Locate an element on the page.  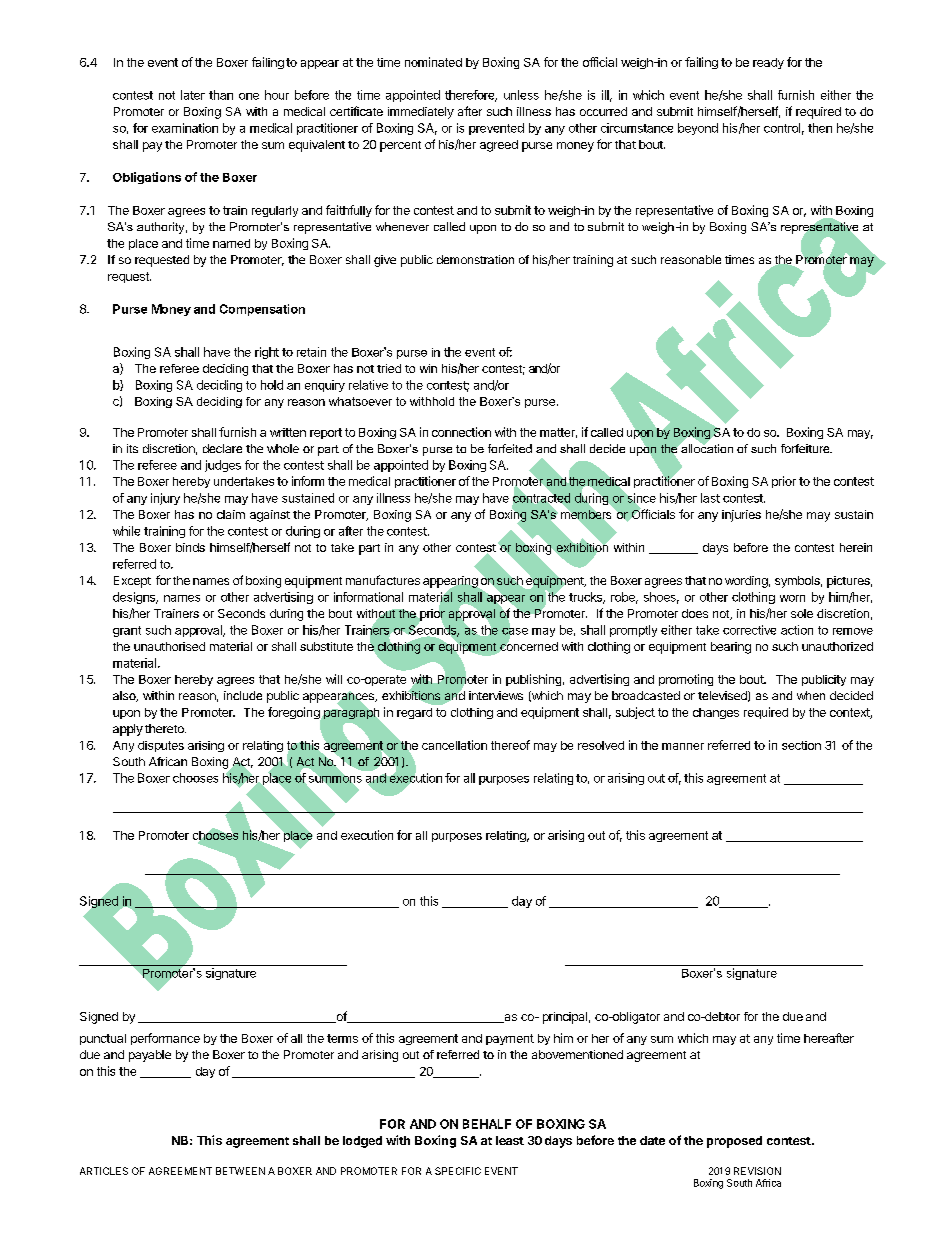
ready is located at coordinates (768, 63).
